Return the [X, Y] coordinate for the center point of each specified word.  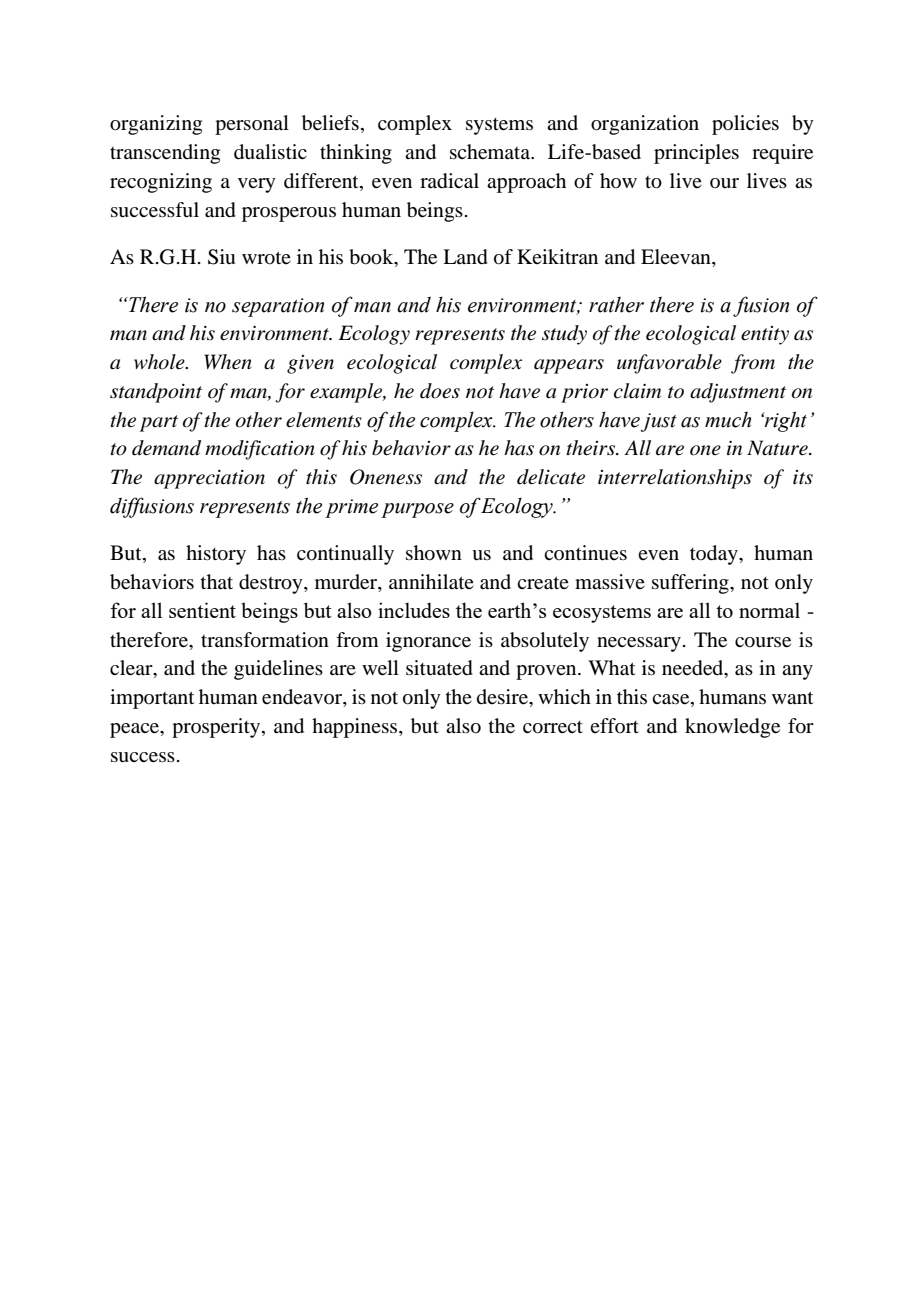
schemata [491, 152]
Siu [221, 257]
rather [616, 304]
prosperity [217, 728]
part [159, 423]
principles [696, 154]
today [715, 555]
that [217, 581]
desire [504, 698]
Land [465, 257]
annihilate [431, 582]
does [440, 391]
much [728, 419]
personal [252, 125]
